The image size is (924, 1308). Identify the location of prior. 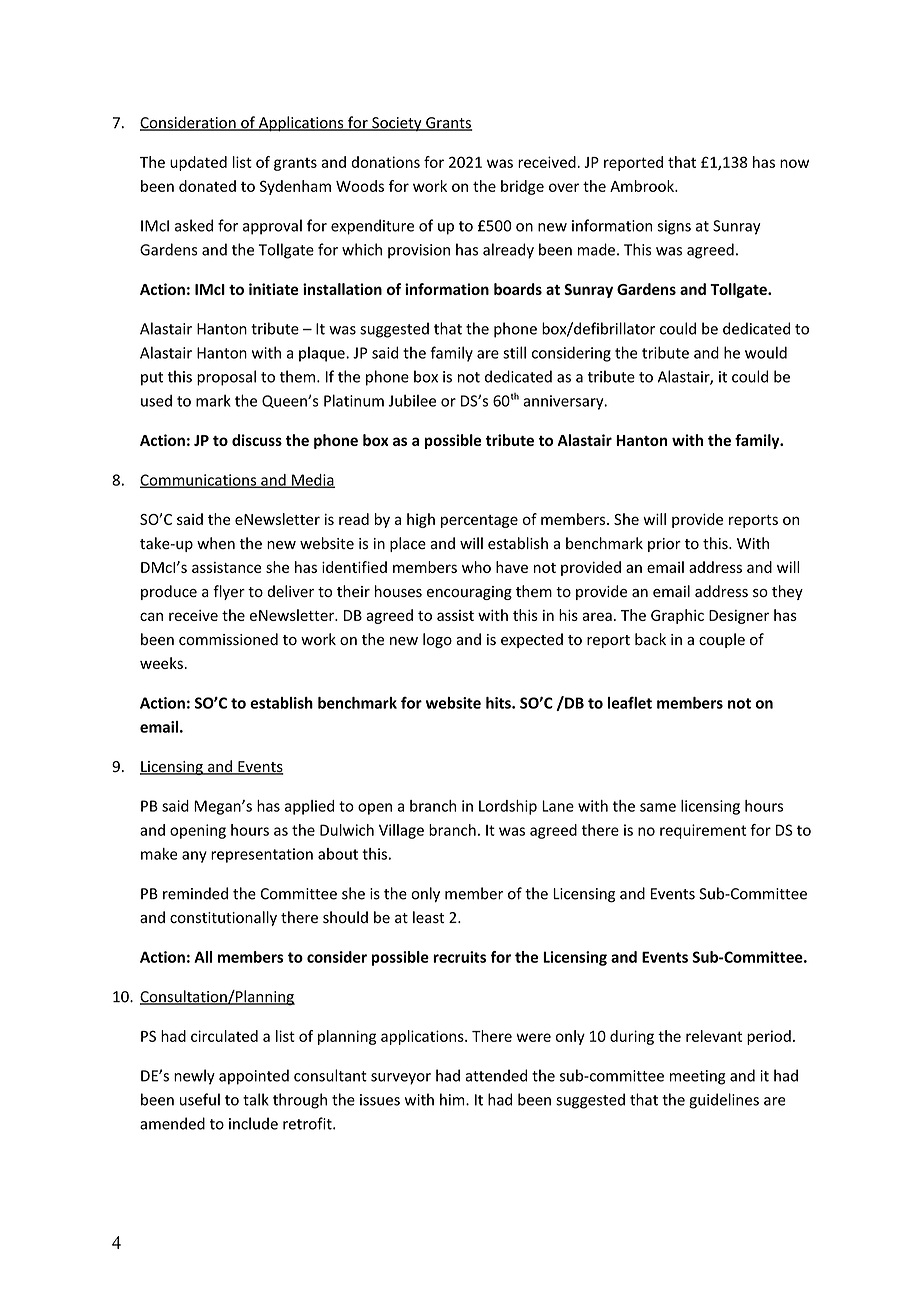
(664, 545).
